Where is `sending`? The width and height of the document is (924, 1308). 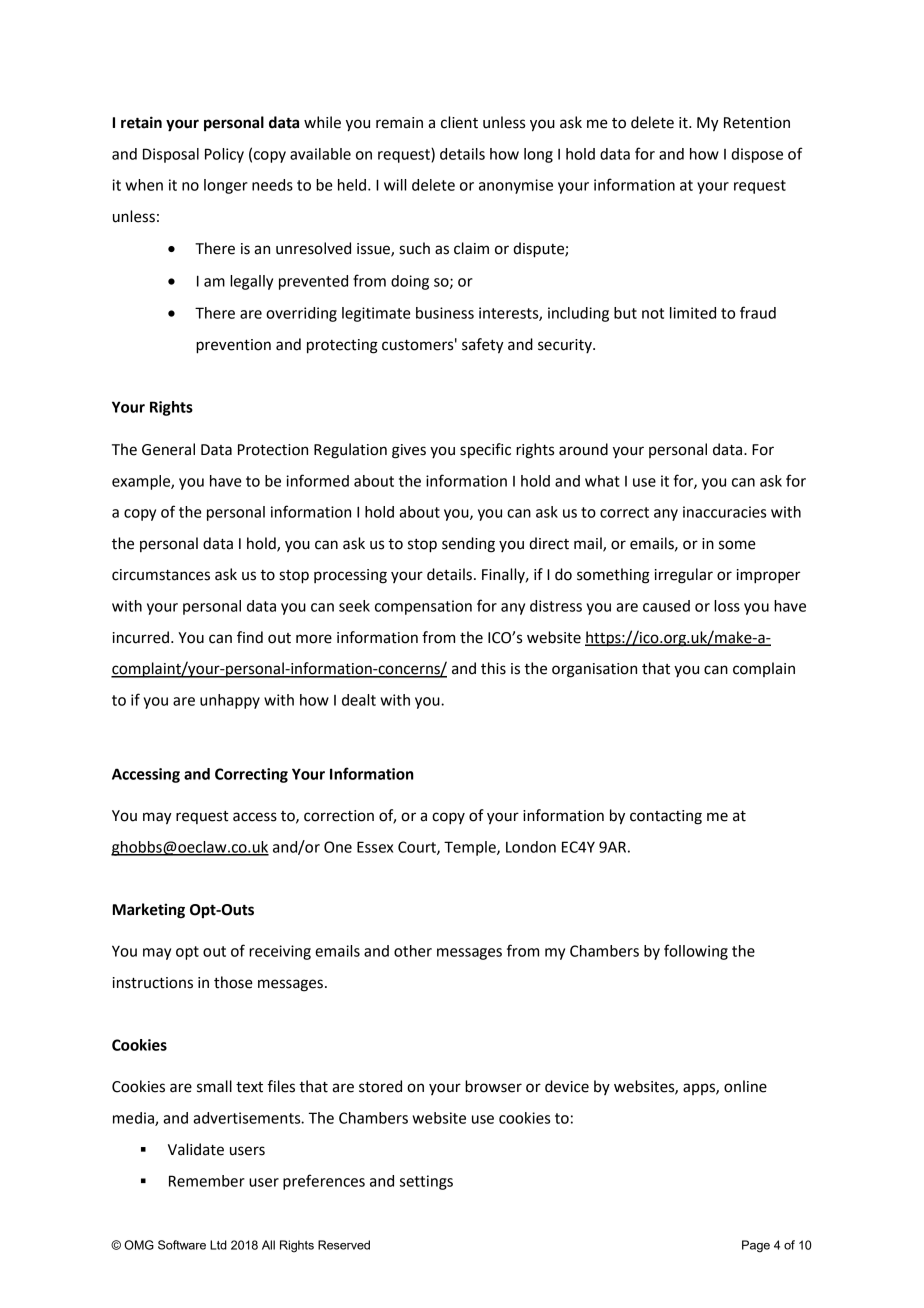 sending is located at coordinates (468, 545).
